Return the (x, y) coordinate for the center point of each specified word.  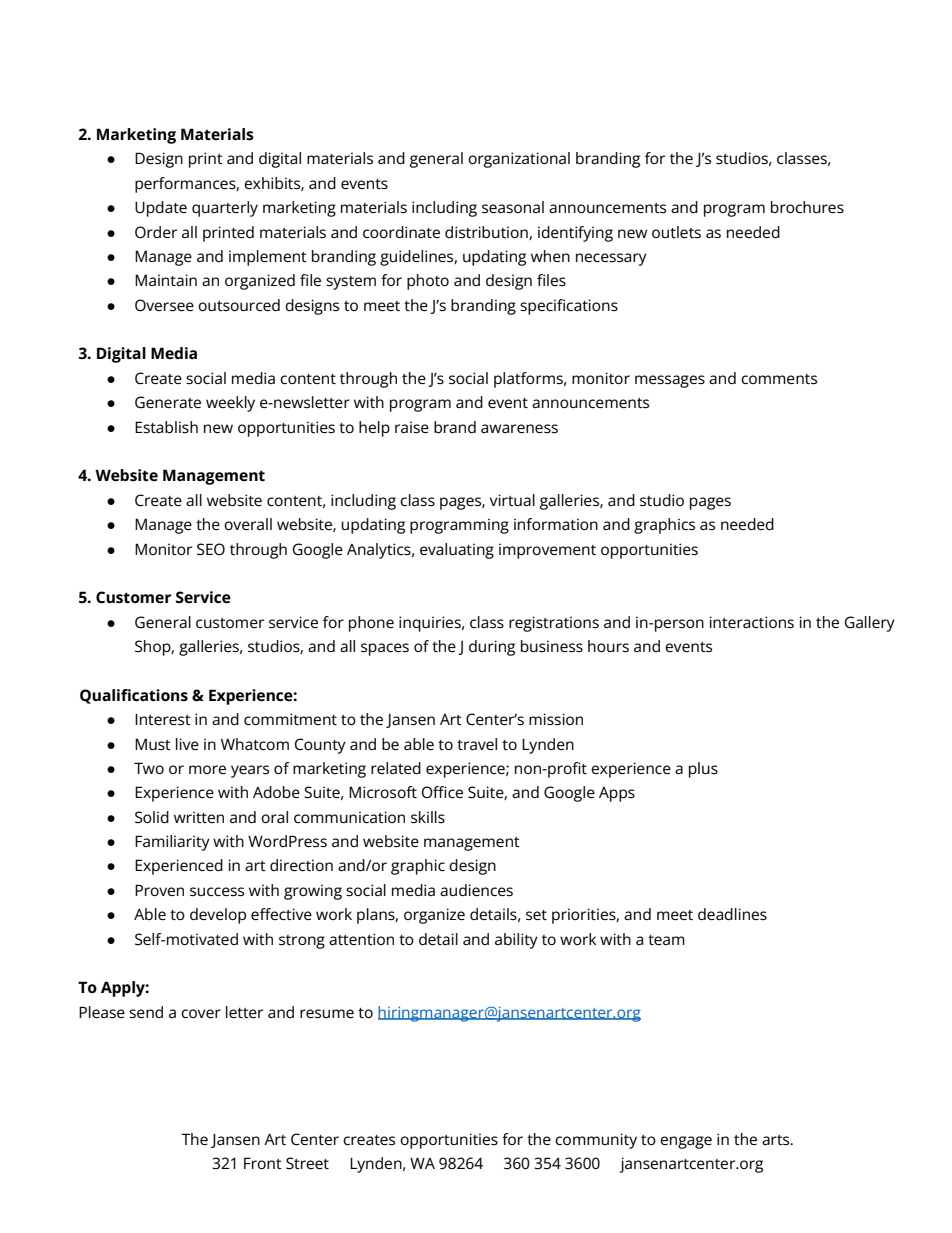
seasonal (513, 207)
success (217, 892)
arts (777, 1140)
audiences (476, 890)
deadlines (732, 914)
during (492, 648)
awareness (519, 429)
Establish (166, 427)
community (596, 1141)
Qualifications (134, 696)
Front (263, 1163)
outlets (676, 232)
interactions (751, 622)
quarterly (225, 209)
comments (779, 379)
